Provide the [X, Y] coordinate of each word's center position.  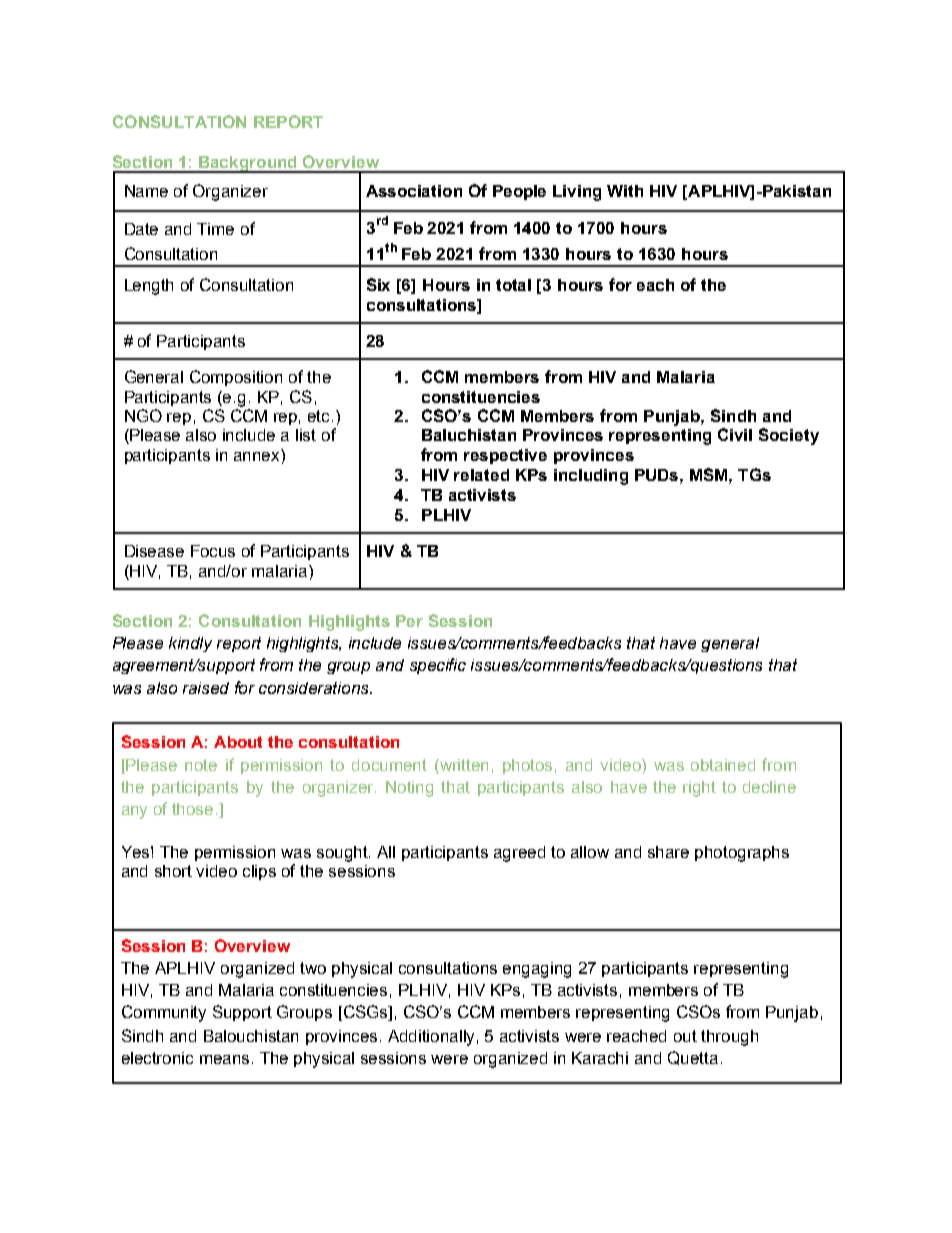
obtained [723, 765]
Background [248, 164]
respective [505, 456]
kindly [190, 644]
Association [414, 191]
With [625, 191]
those [192, 809]
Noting [409, 789]
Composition [236, 378]
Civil [735, 434]
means [224, 1059]
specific [438, 666]
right [699, 789]
